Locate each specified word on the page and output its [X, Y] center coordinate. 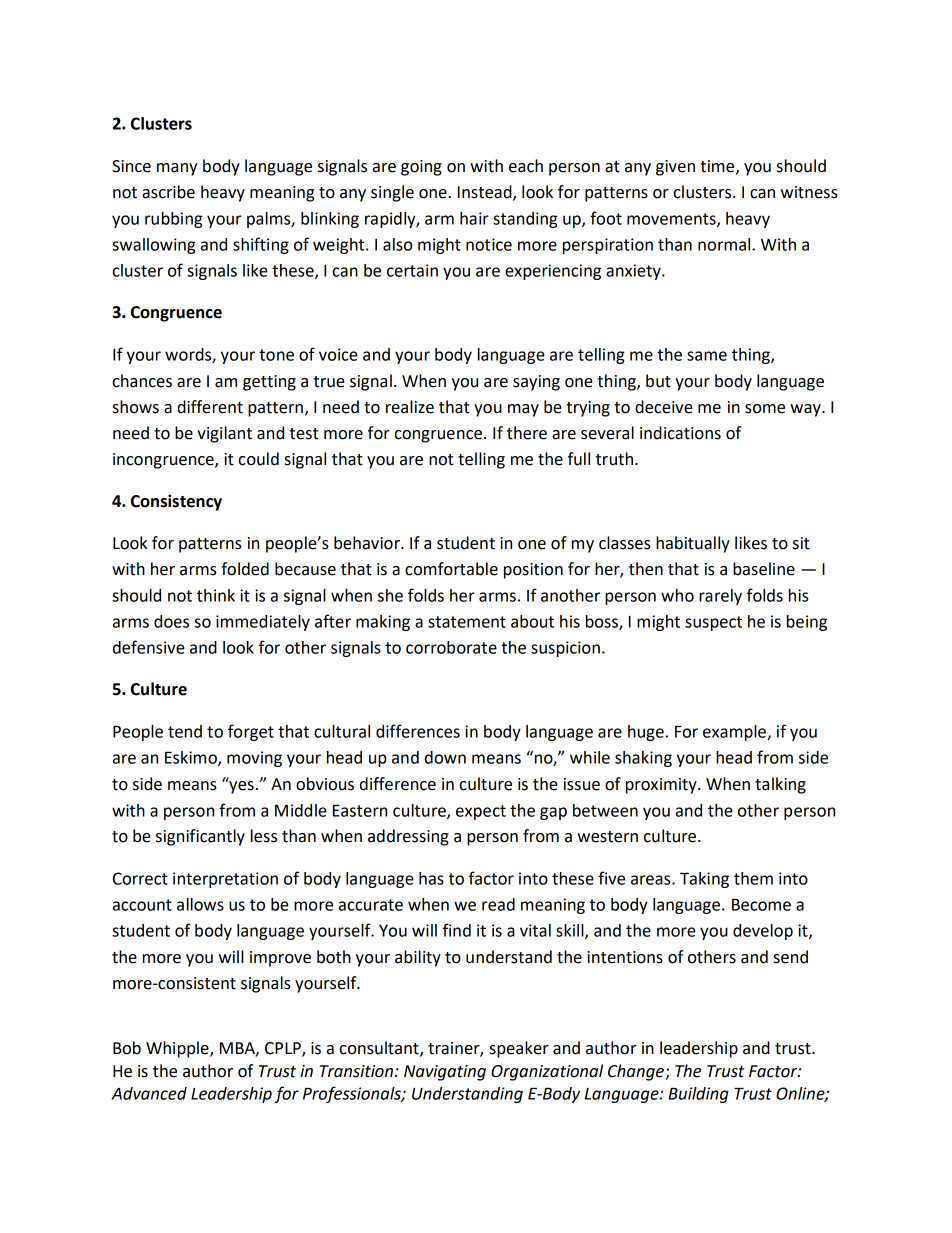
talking [780, 785]
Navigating [445, 1073]
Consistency [176, 502]
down [445, 757]
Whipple [178, 1049]
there [527, 433]
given [675, 168]
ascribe [168, 192]
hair [474, 218]
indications [680, 433]
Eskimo [192, 758]
